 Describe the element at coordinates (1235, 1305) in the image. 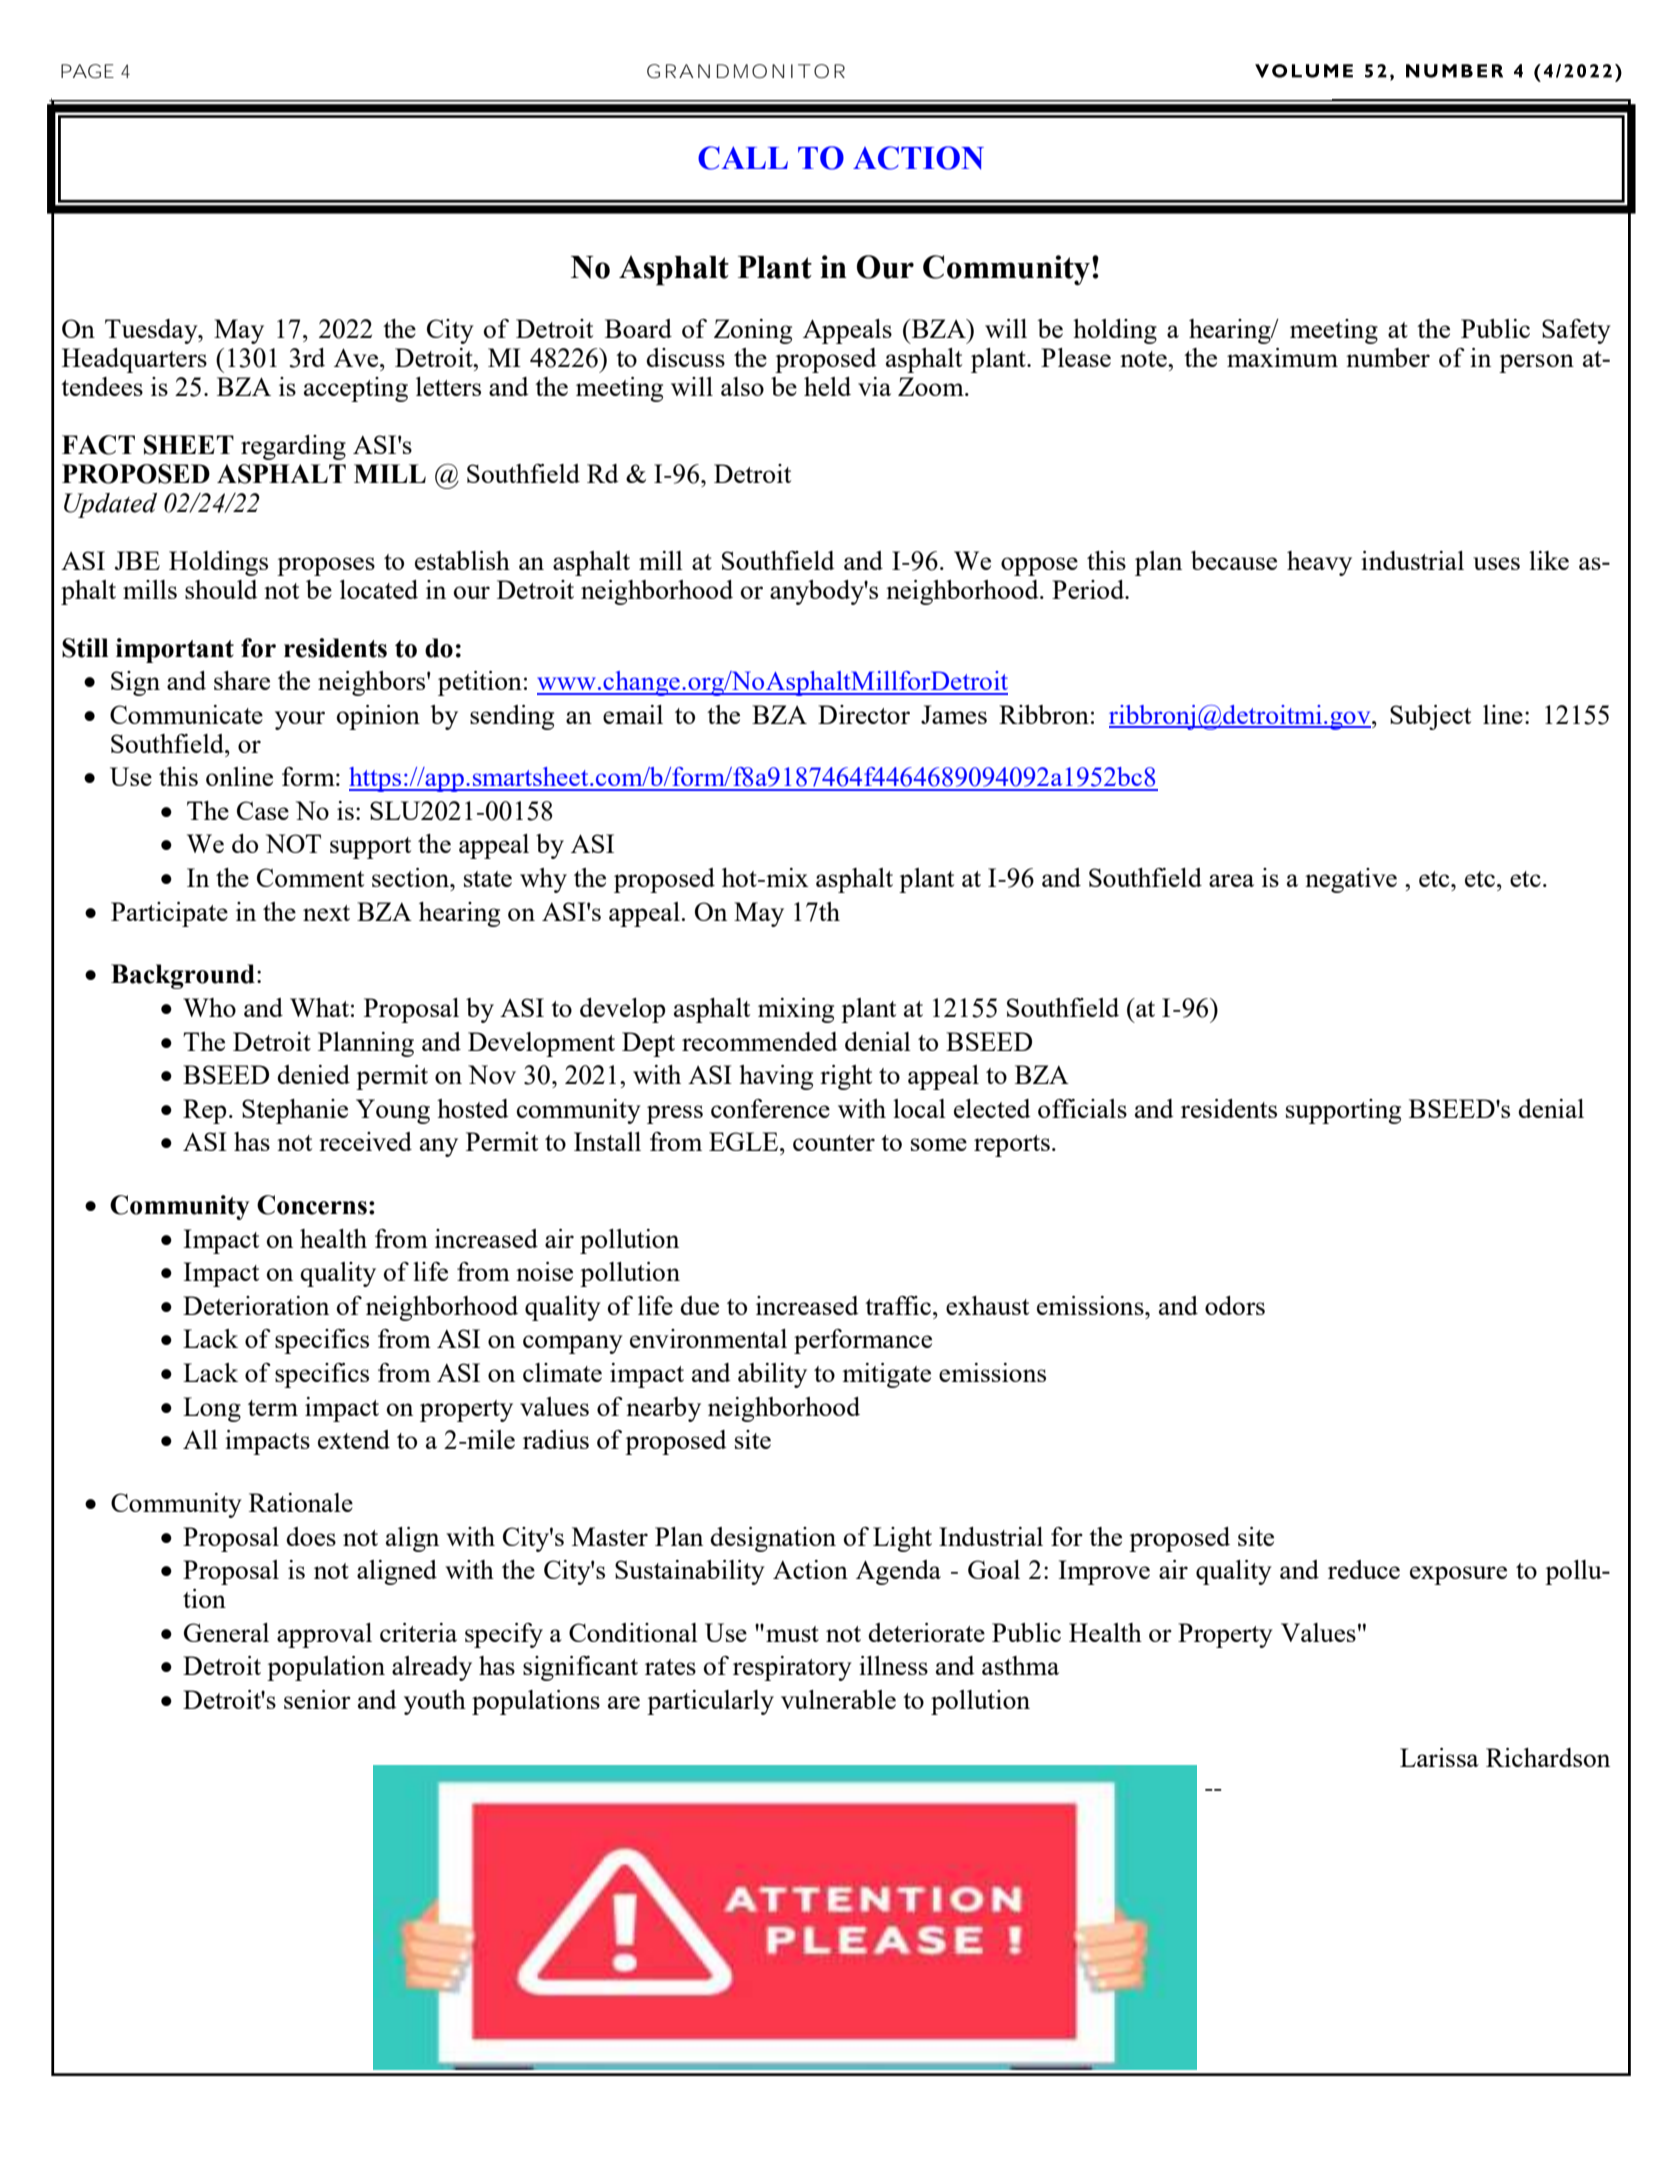

I see `odors` at that location.
